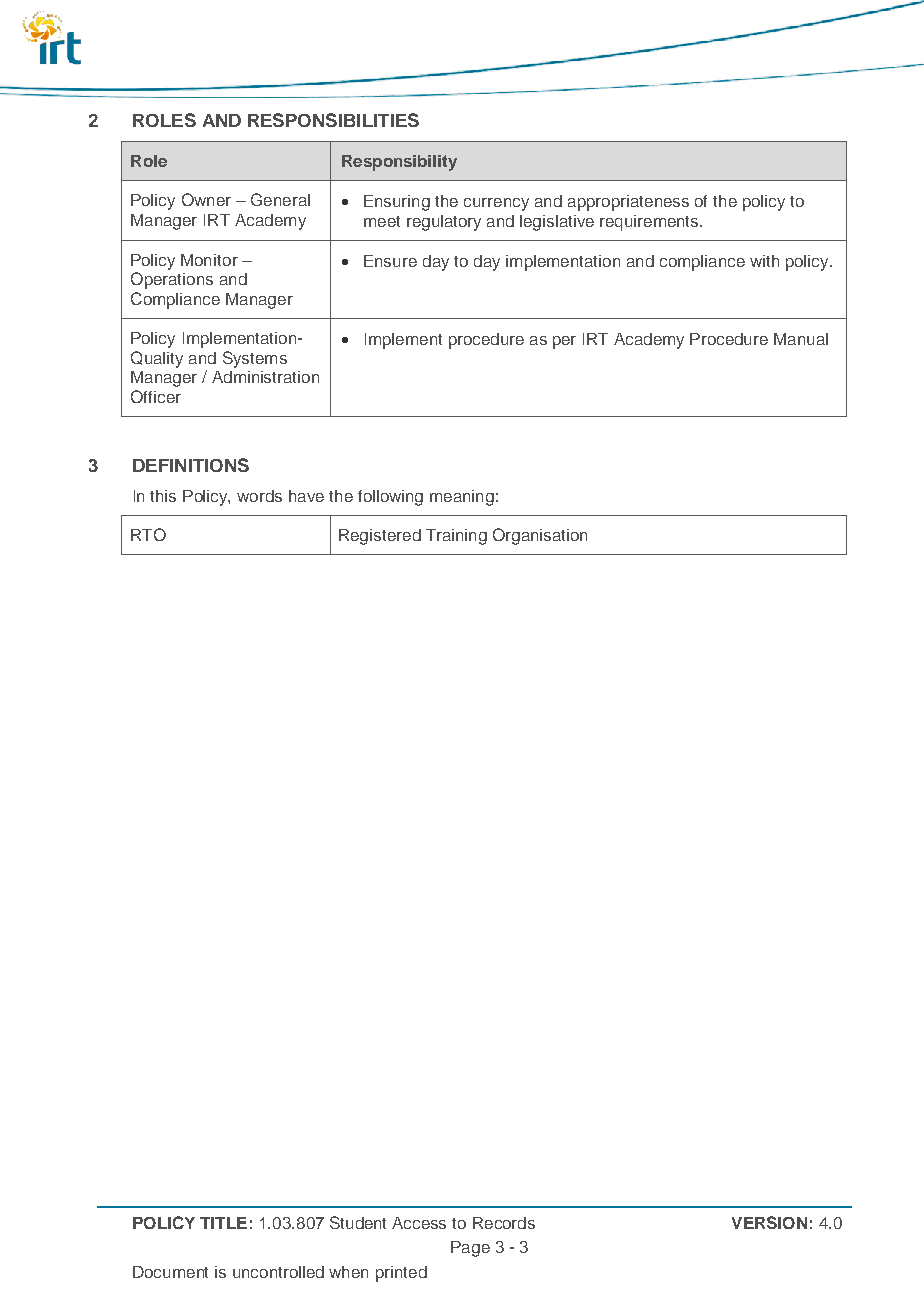  I want to click on requirements, so click(650, 223).
